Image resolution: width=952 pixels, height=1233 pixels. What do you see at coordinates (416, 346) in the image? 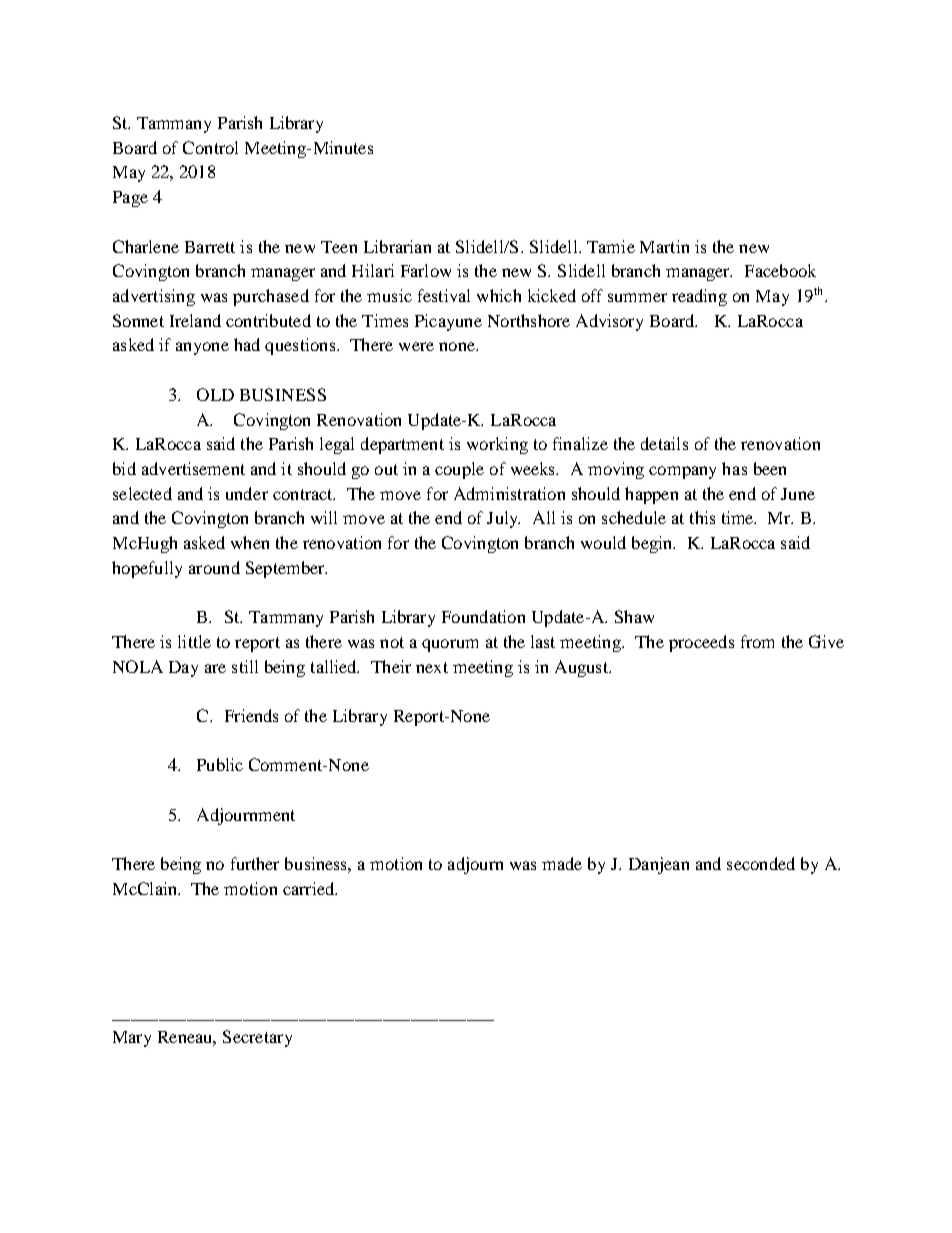
I see `were` at bounding box center [416, 346].
